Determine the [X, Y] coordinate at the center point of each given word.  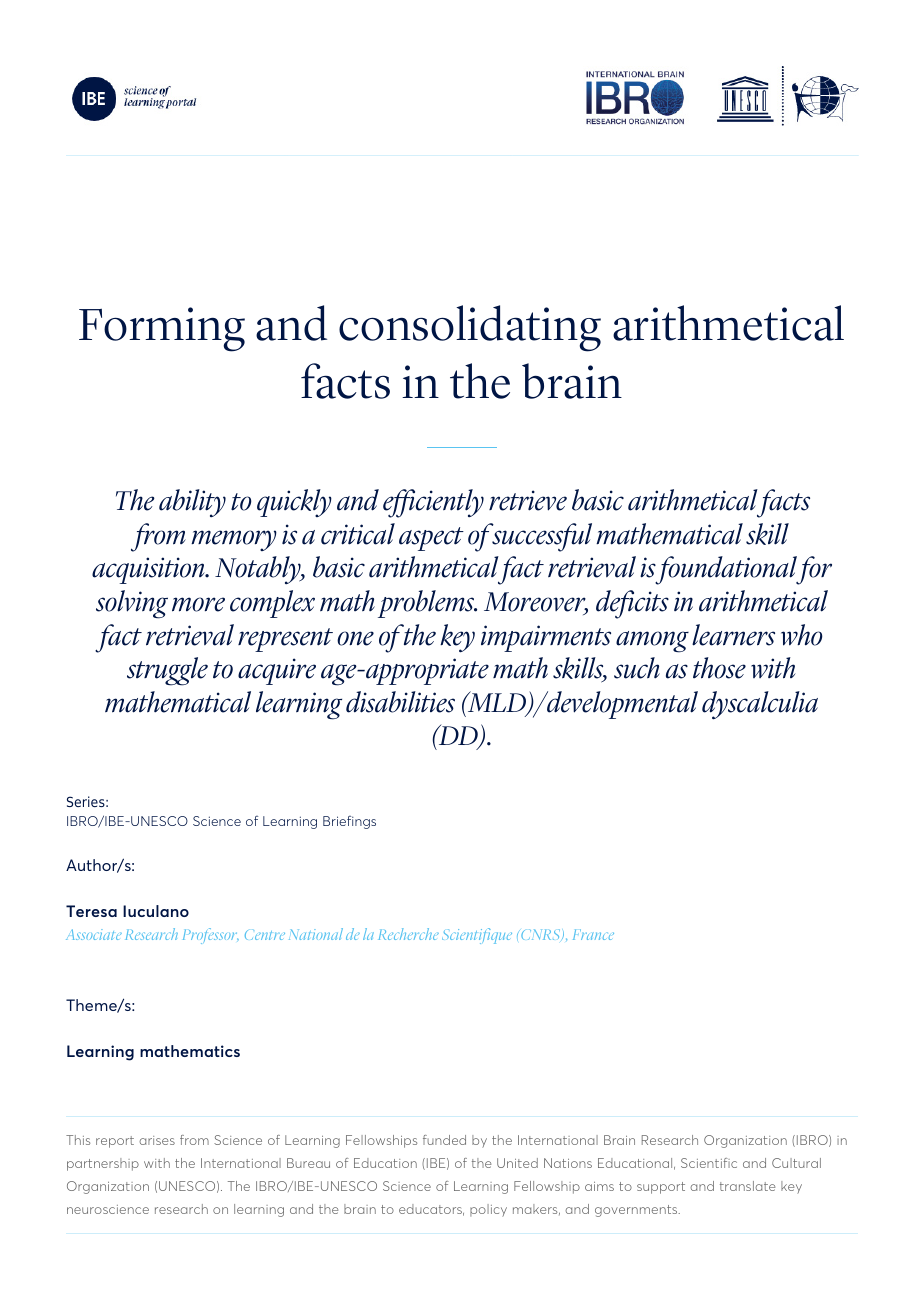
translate [747, 1186]
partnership [103, 1164]
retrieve [528, 500]
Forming [162, 329]
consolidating [470, 328]
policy [488, 1210]
